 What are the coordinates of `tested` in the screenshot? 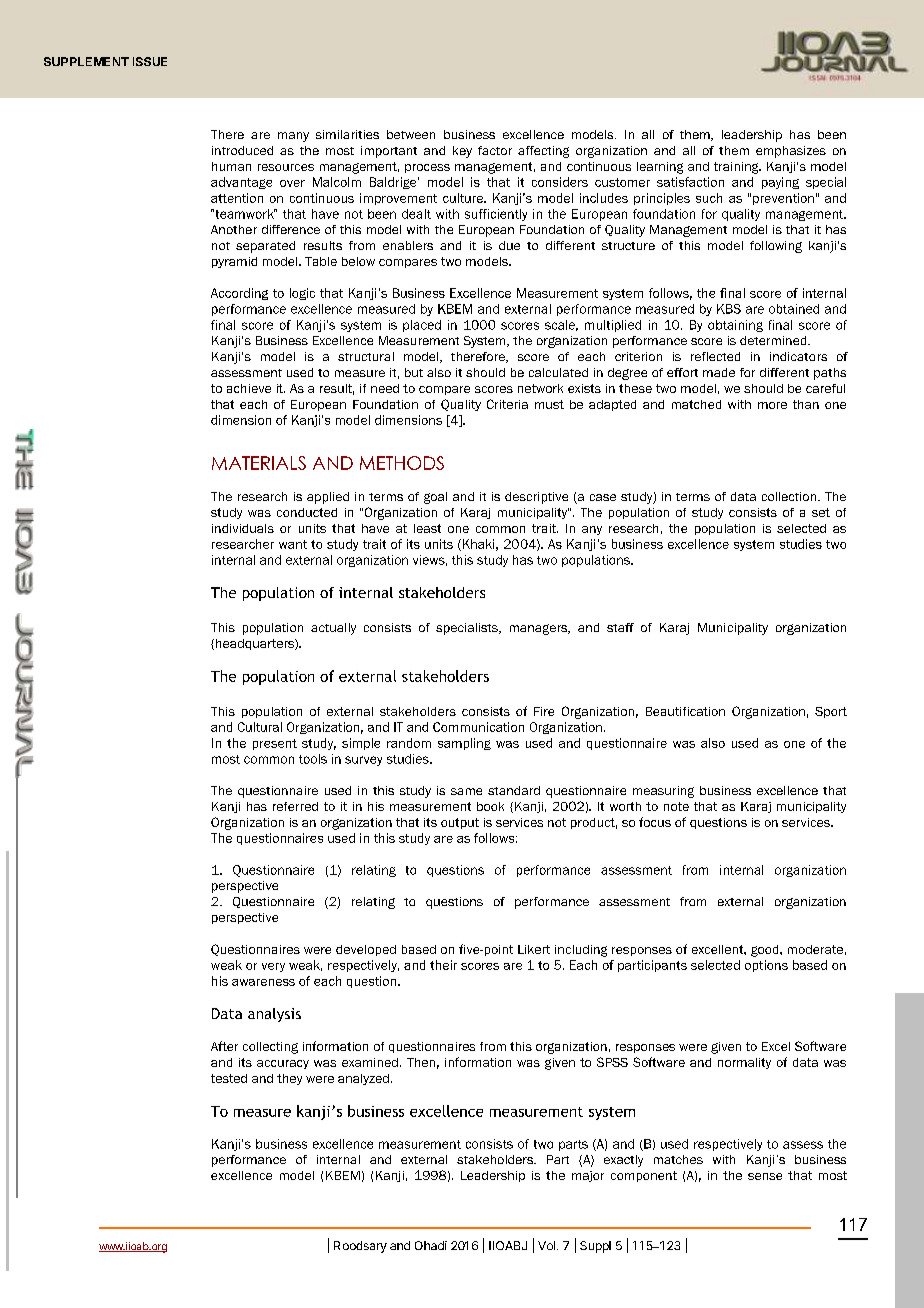 It's located at (229, 1078).
